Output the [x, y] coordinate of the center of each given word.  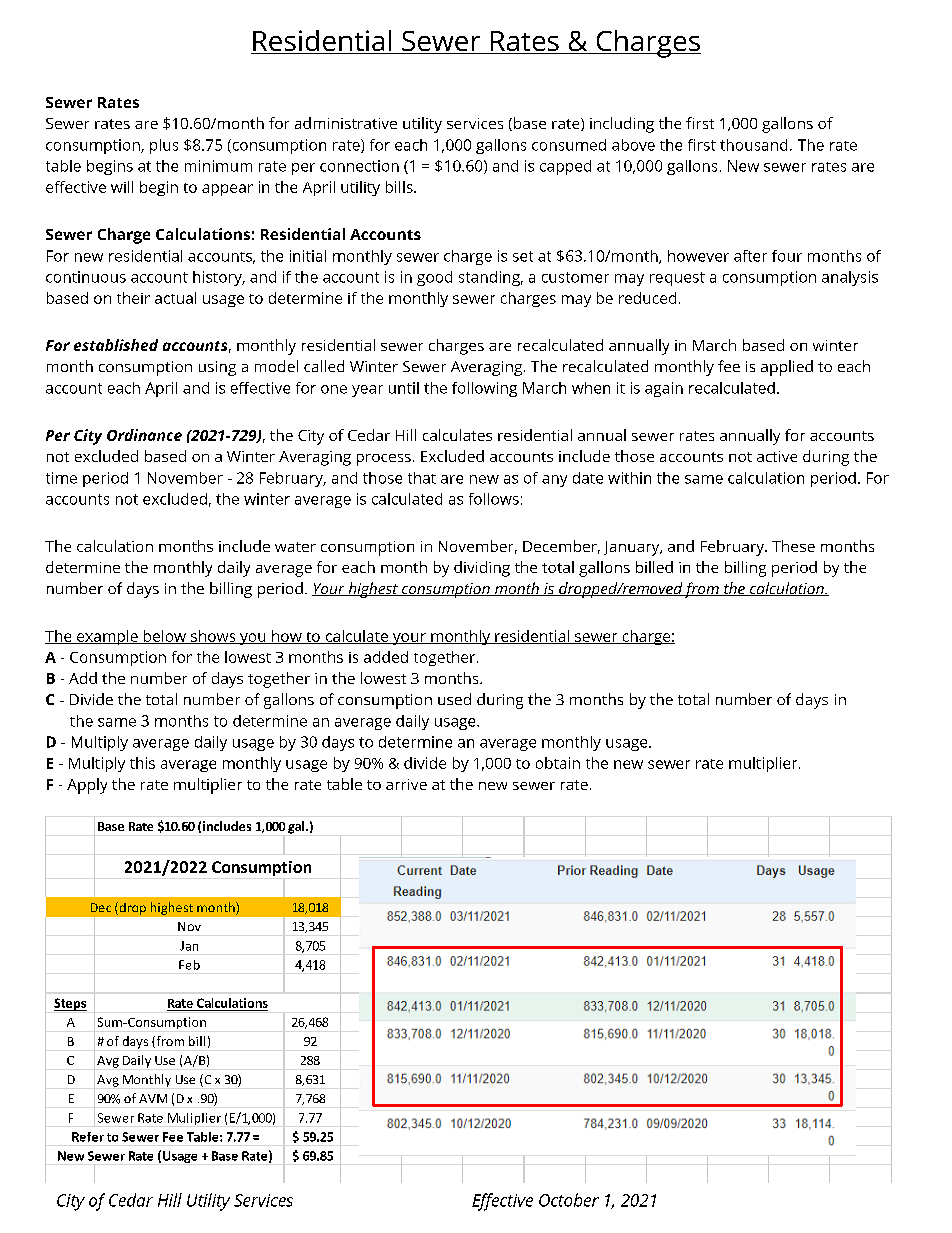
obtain [558, 763]
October [569, 1200]
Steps [70, 1004]
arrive [406, 784]
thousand [753, 145]
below [164, 637]
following [484, 389]
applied [787, 368]
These [793, 546]
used [454, 699]
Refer [88, 1137]
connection [359, 166]
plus [164, 146]
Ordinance [144, 435]
